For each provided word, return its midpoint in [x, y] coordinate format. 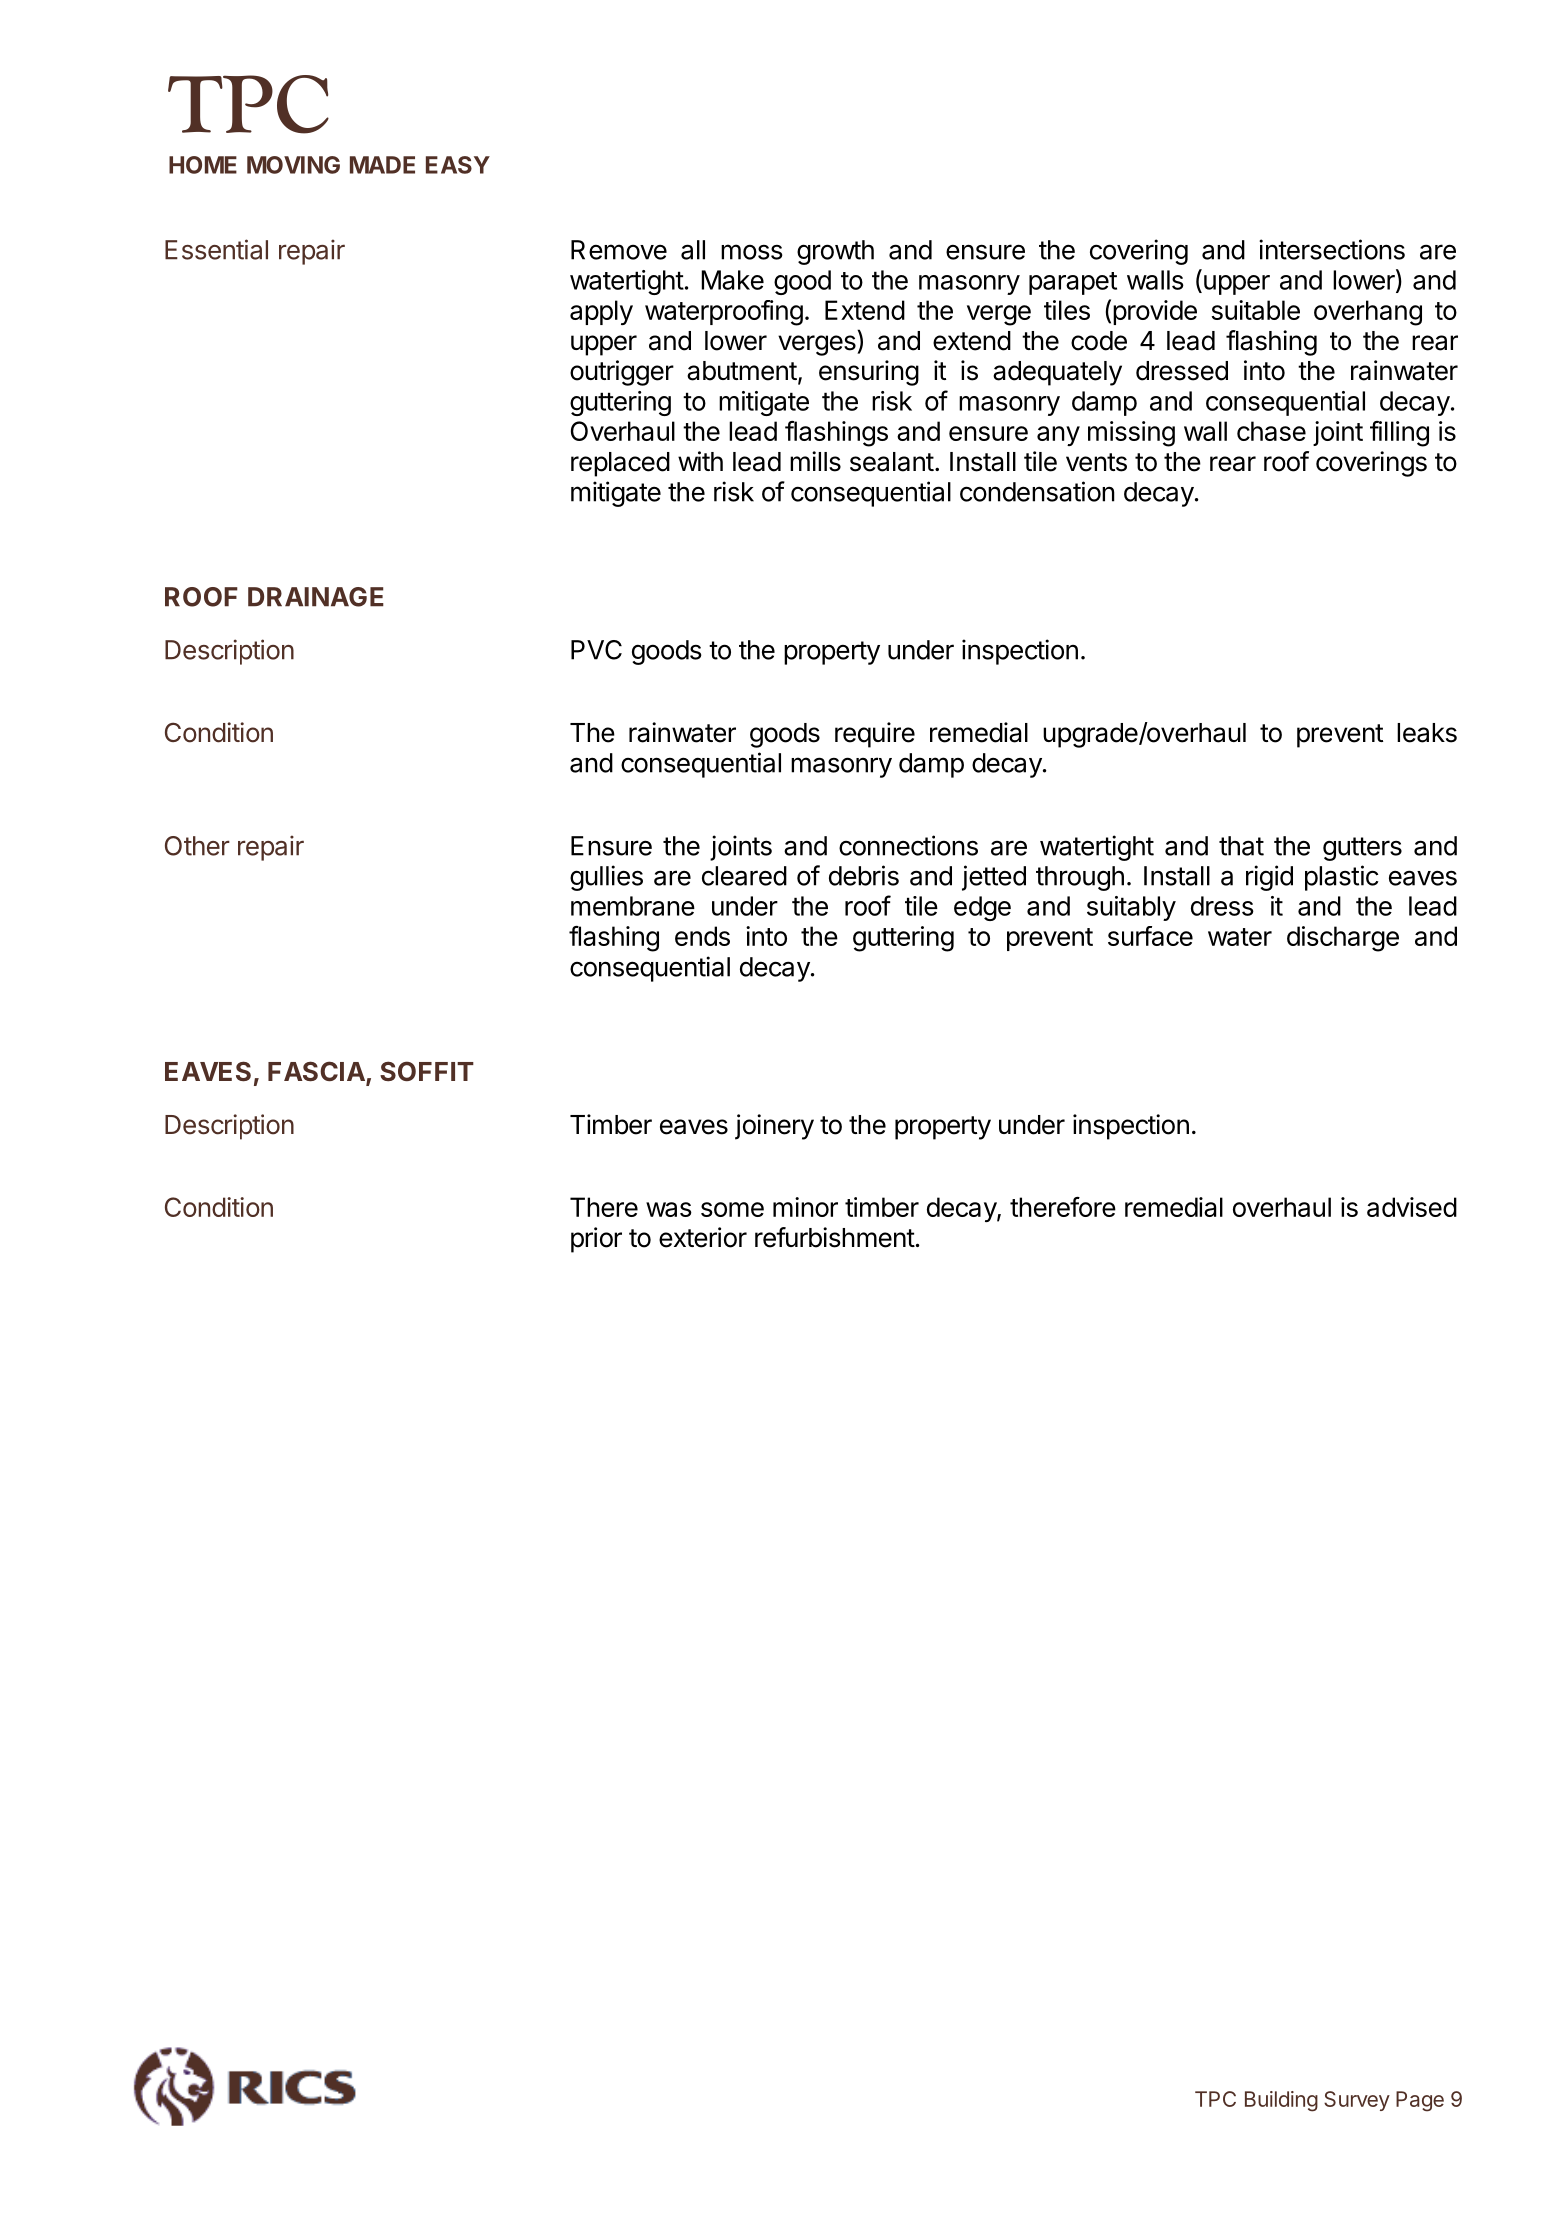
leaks [1427, 733]
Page [1420, 2101]
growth [835, 252]
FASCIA [317, 1072]
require [875, 735]
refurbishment [835, 1237]
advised [1412, 1207]
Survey [1357, 2101]
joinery [774, 1127]
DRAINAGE [316, 597]
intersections [1332, 249]
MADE [382, 165]
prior [596, 1240]
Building [1281, 2101]
